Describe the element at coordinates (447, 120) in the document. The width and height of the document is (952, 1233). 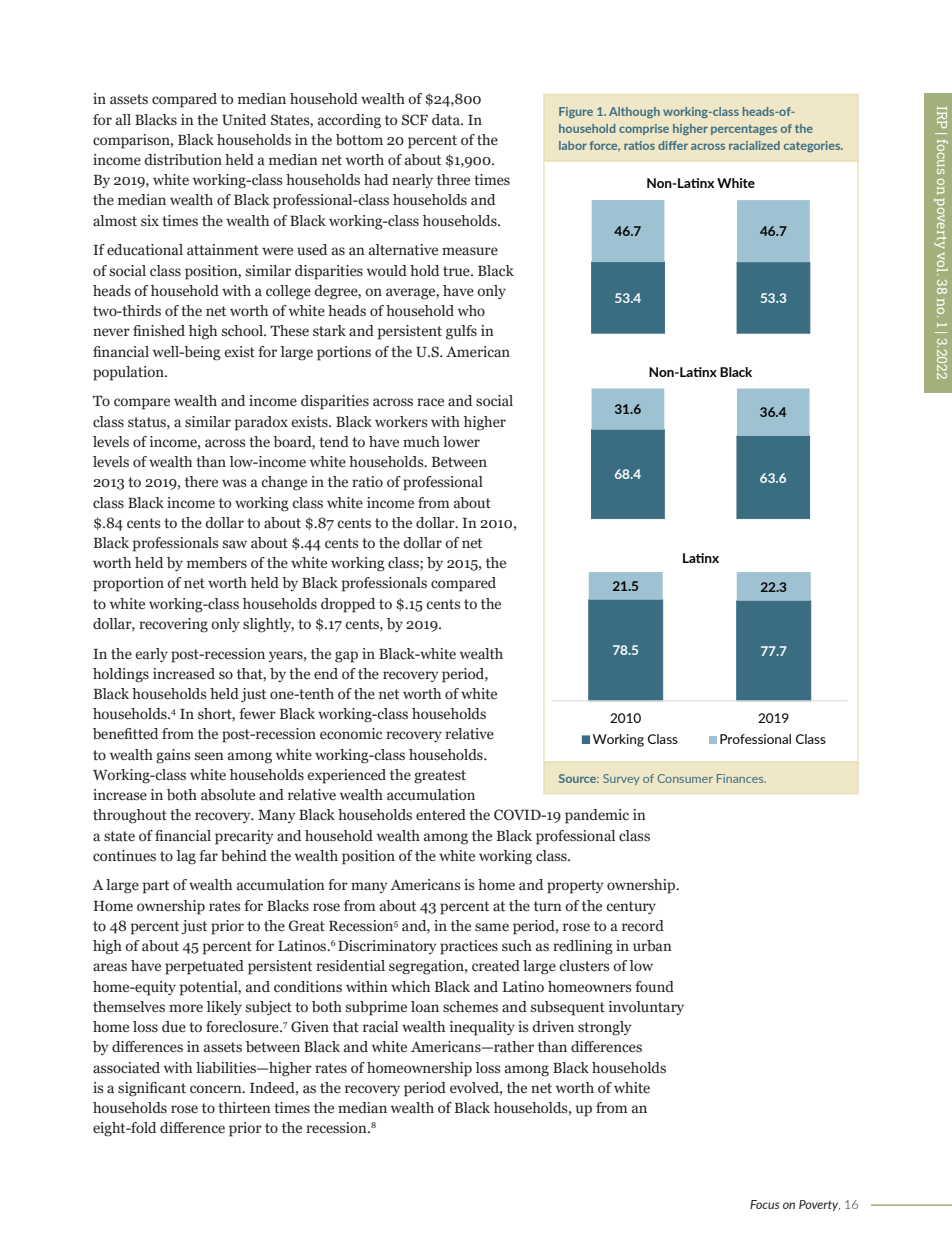
I see `data` at that location.
